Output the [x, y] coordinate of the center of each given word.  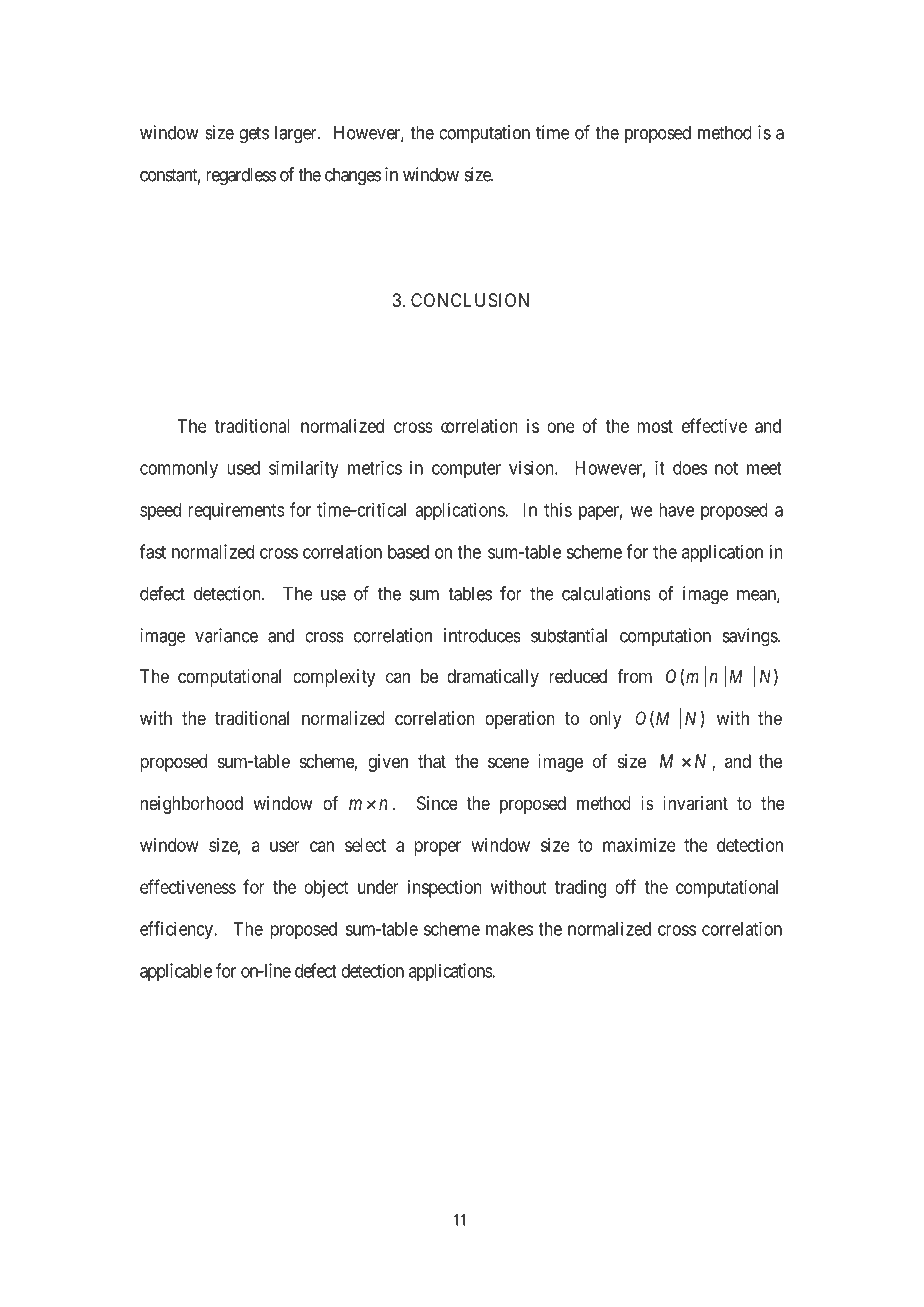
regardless [241, 176]
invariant [695, 803]
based [408, 552]
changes [353, 176]
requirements [236, 511]
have [676, 510]
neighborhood [192, 805]
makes [509, 929]
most [655, 426]
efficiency [177, 930]
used [243, 468]
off [625, 886]
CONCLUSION [470, 300]
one [561, 427]
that [432, 761]
